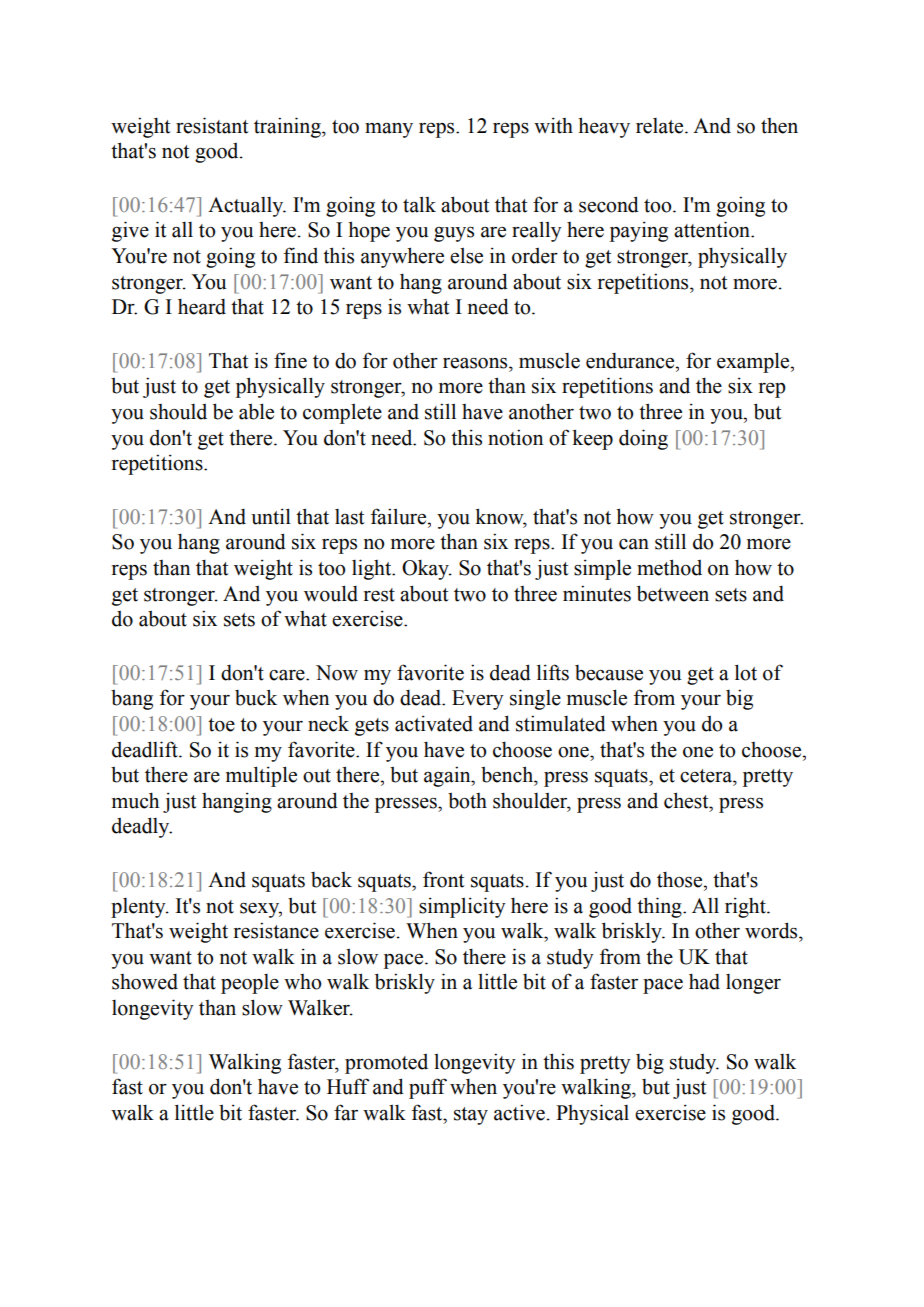 This page has width=924, height=1307. I want to click on relate, so click(661, 126).
